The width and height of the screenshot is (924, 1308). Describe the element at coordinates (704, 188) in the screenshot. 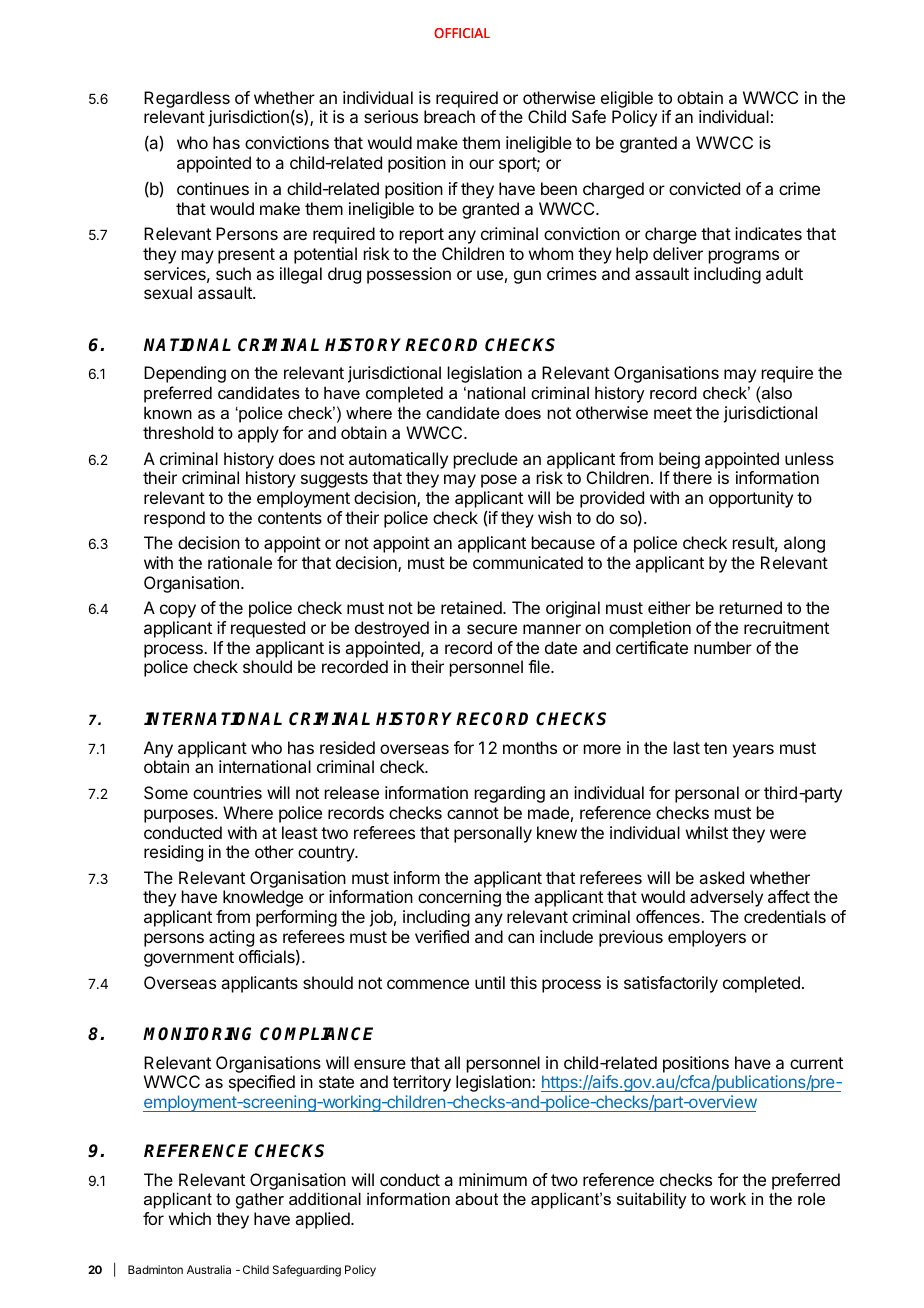

I see `convicted` at that location.
